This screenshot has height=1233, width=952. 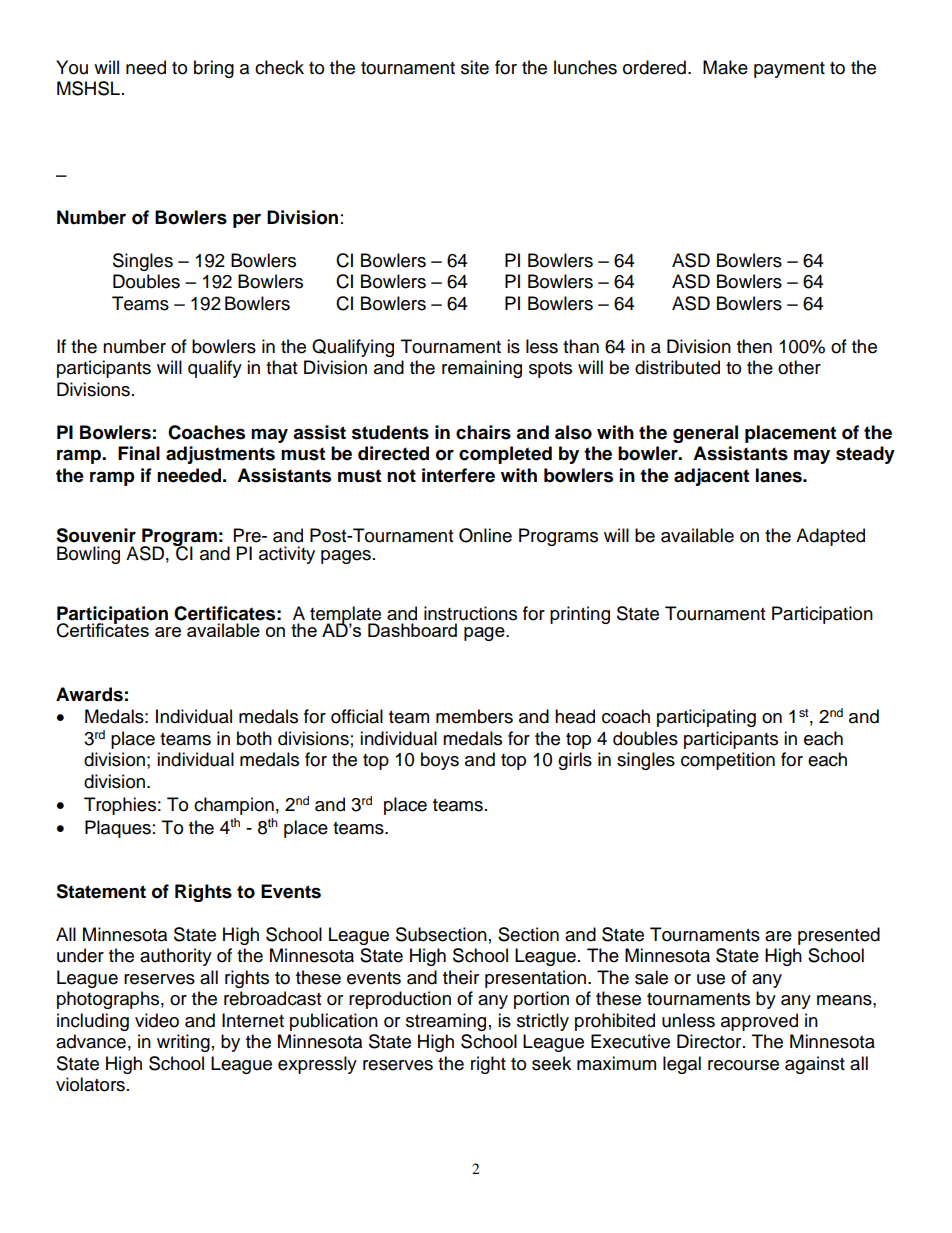 What do you see at coordinates (89, 694) in the screenshot?
I see `Awards` at bounding box center [89, 694].
